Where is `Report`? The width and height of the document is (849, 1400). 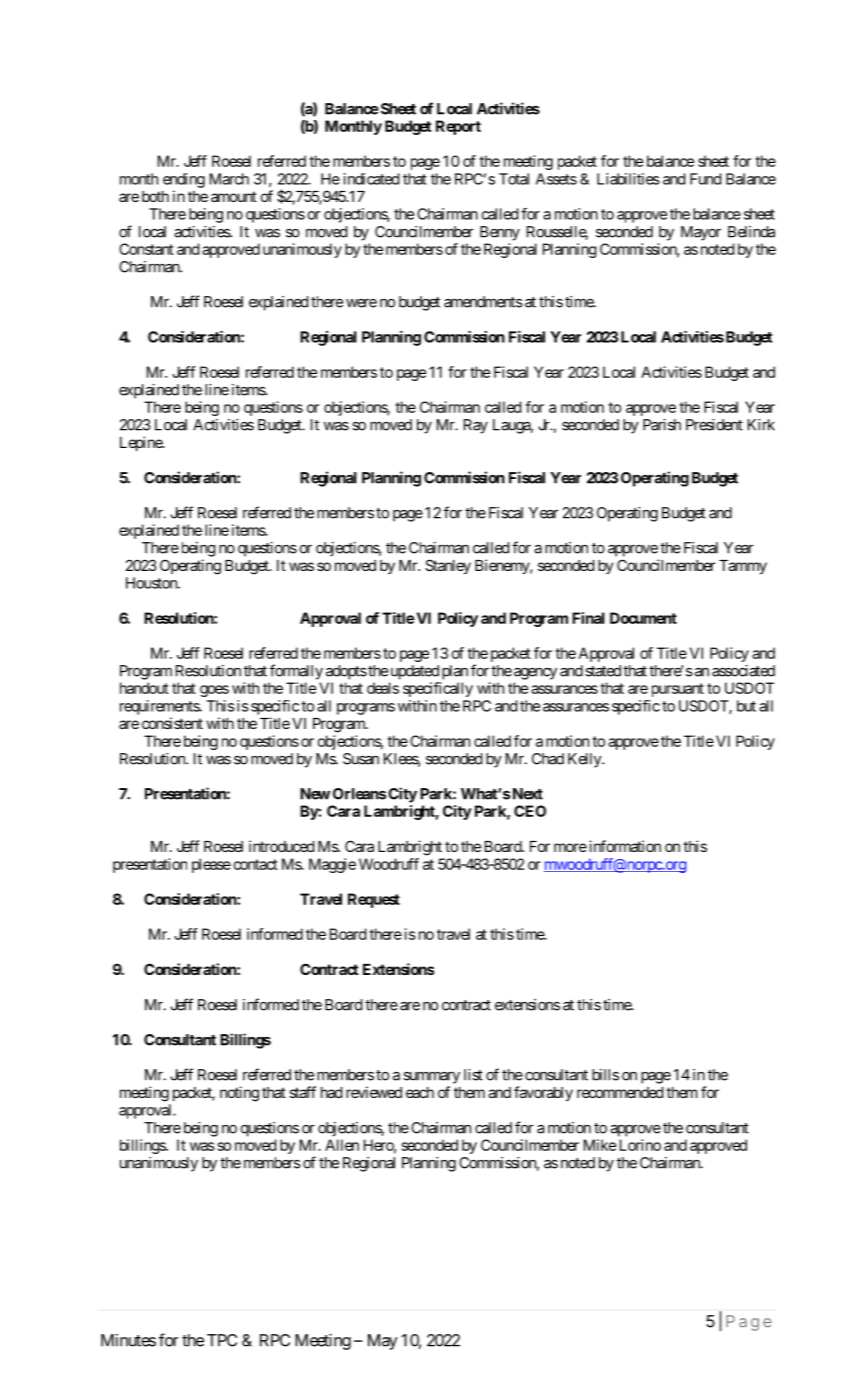
Report is located at coordinates (458, 127).
